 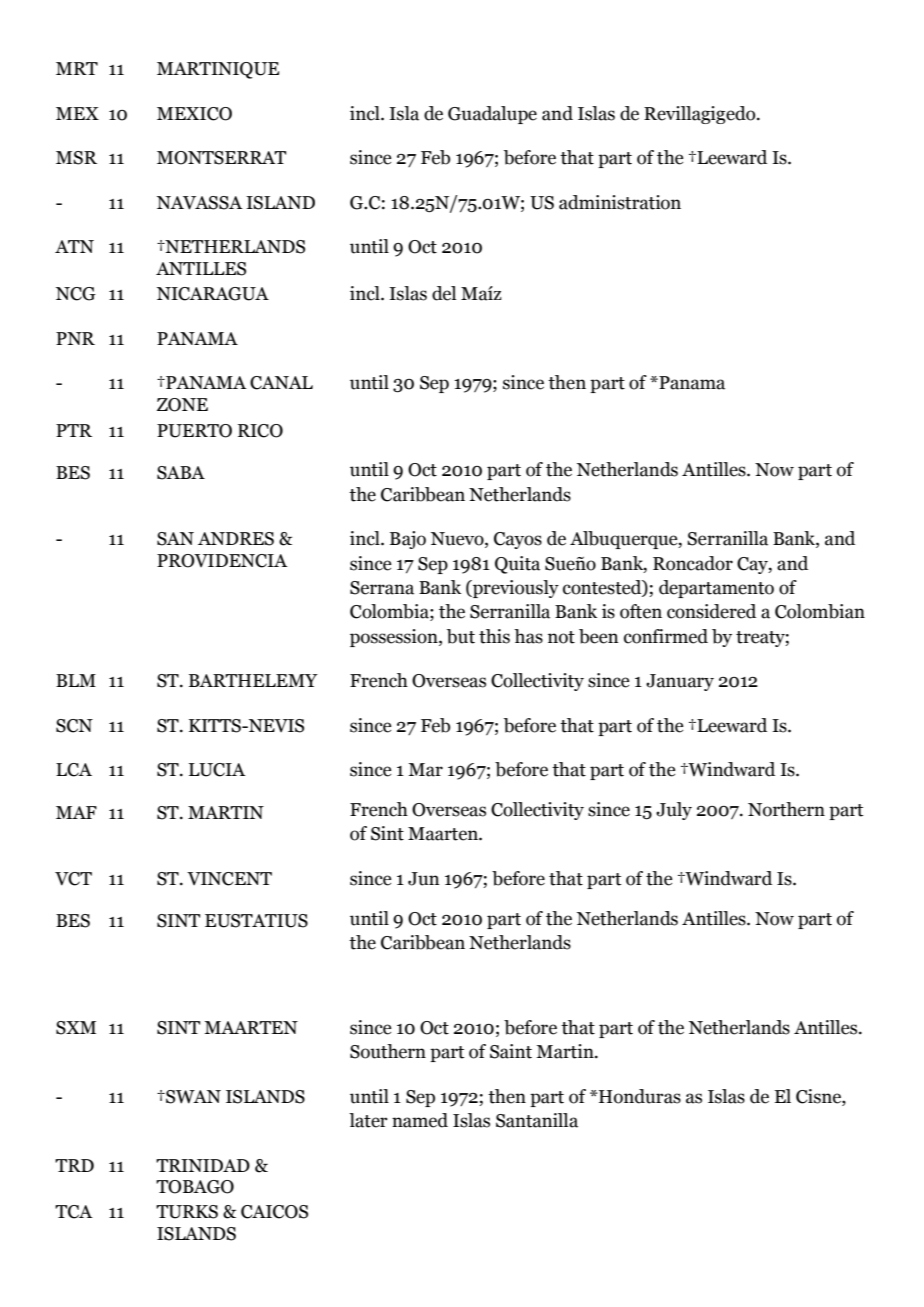 What do you see at coordinates (194, 114) in the screenshot?
I see `MEXICO` at bounding box center [194, 114].
